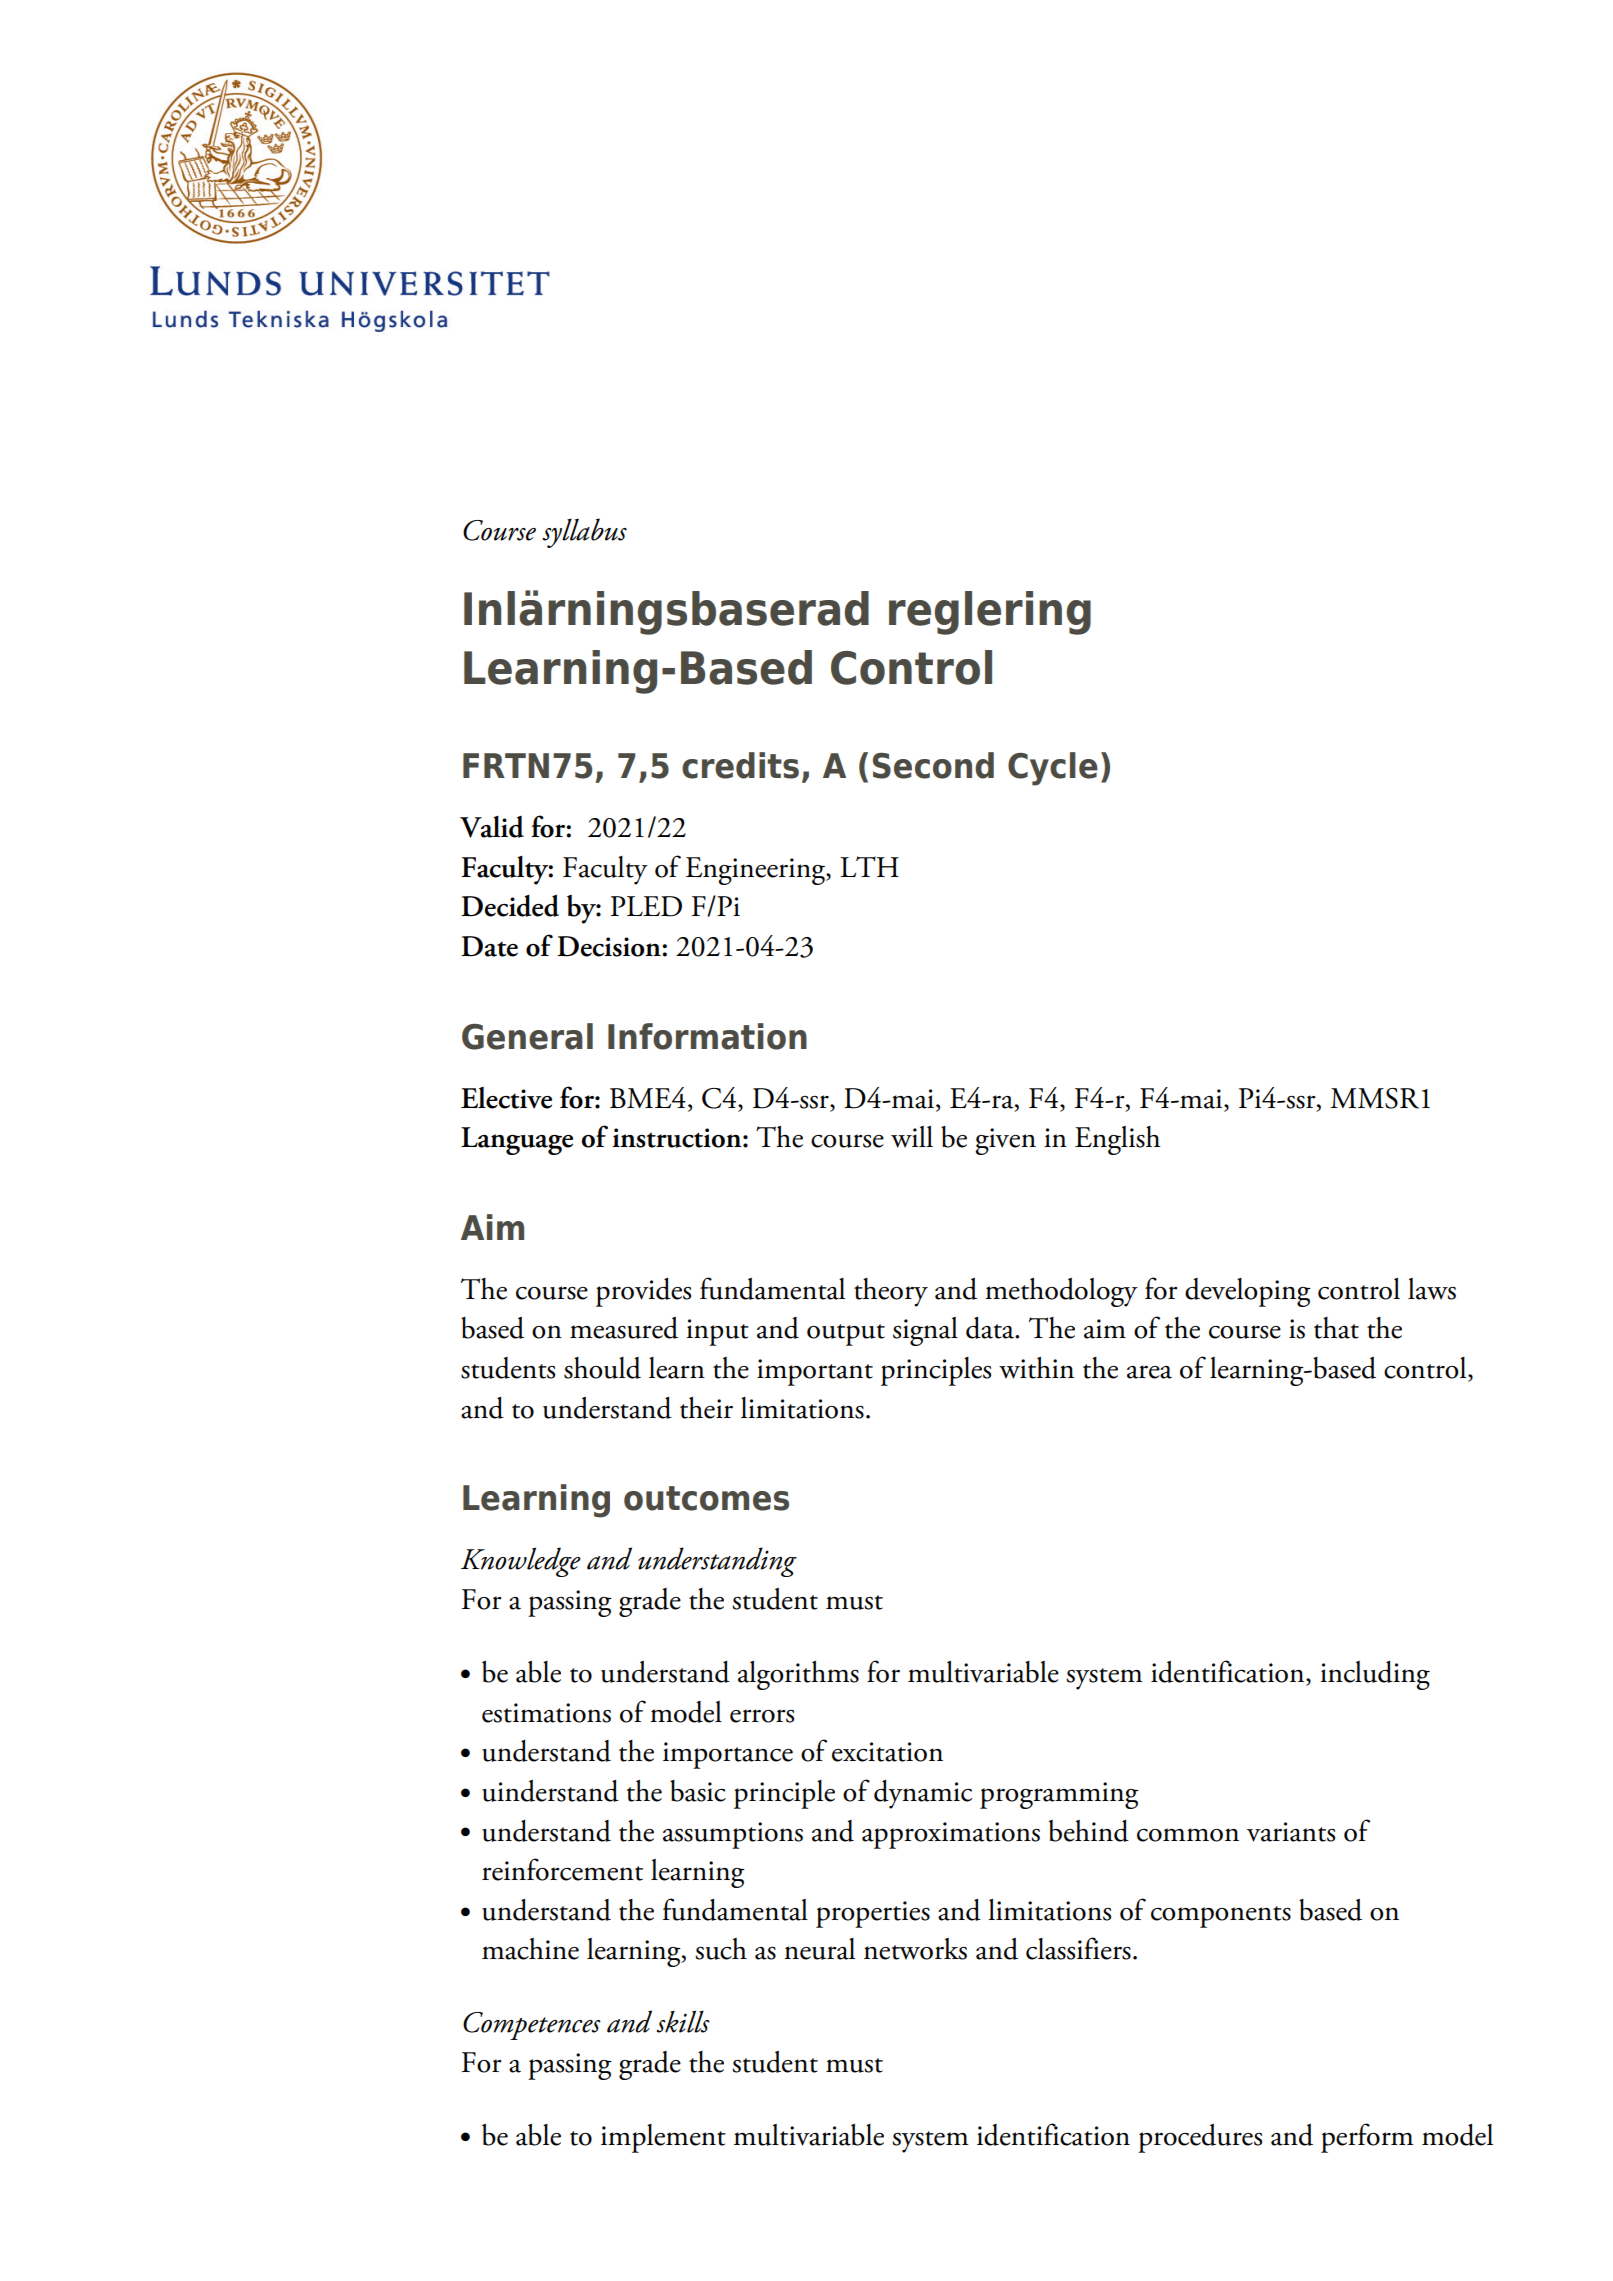 The width and height of the page is (1613, 2281). I want to click on algorithms, so click(798, 1675).
